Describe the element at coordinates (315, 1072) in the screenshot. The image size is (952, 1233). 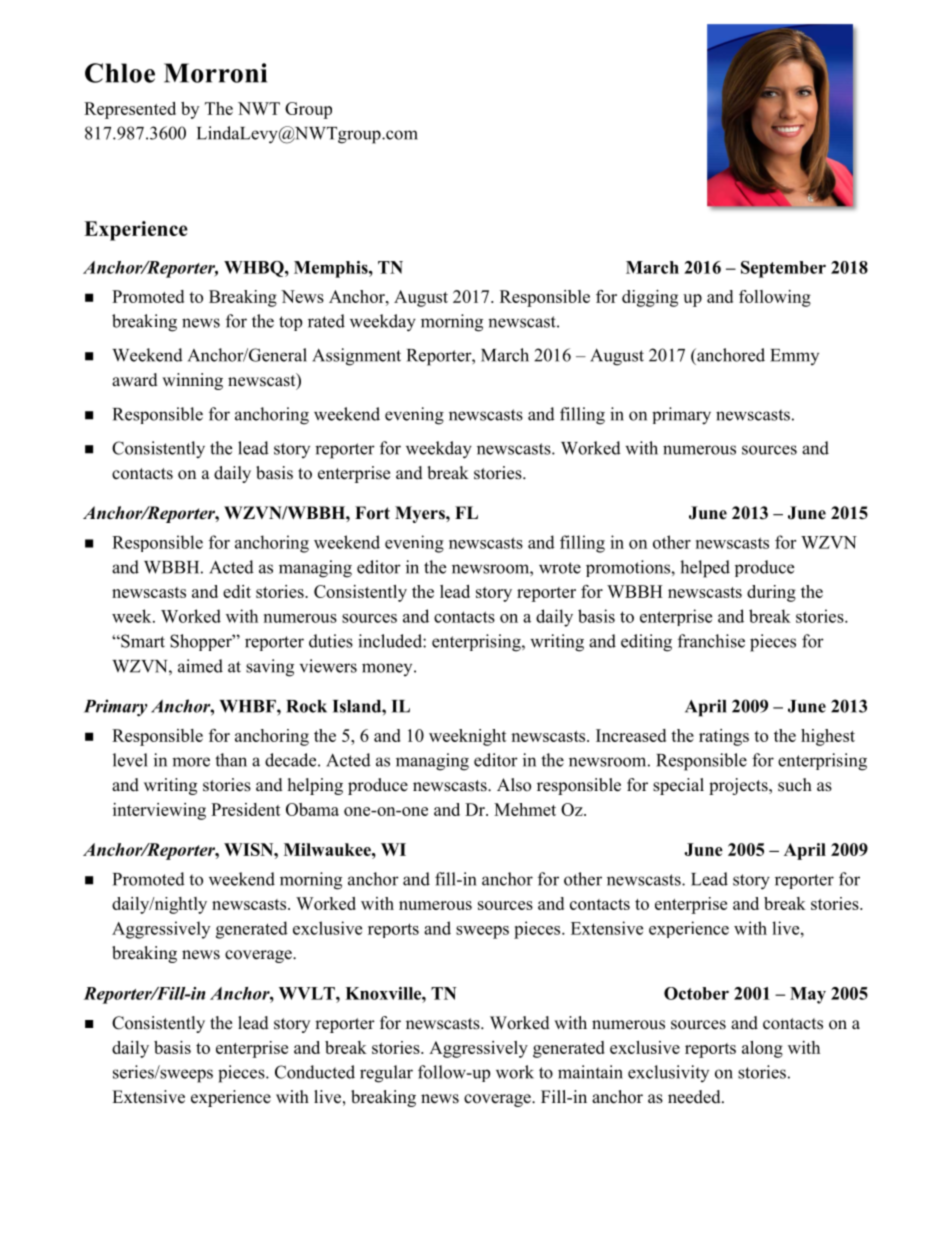
I see `Conducted` at that location.
